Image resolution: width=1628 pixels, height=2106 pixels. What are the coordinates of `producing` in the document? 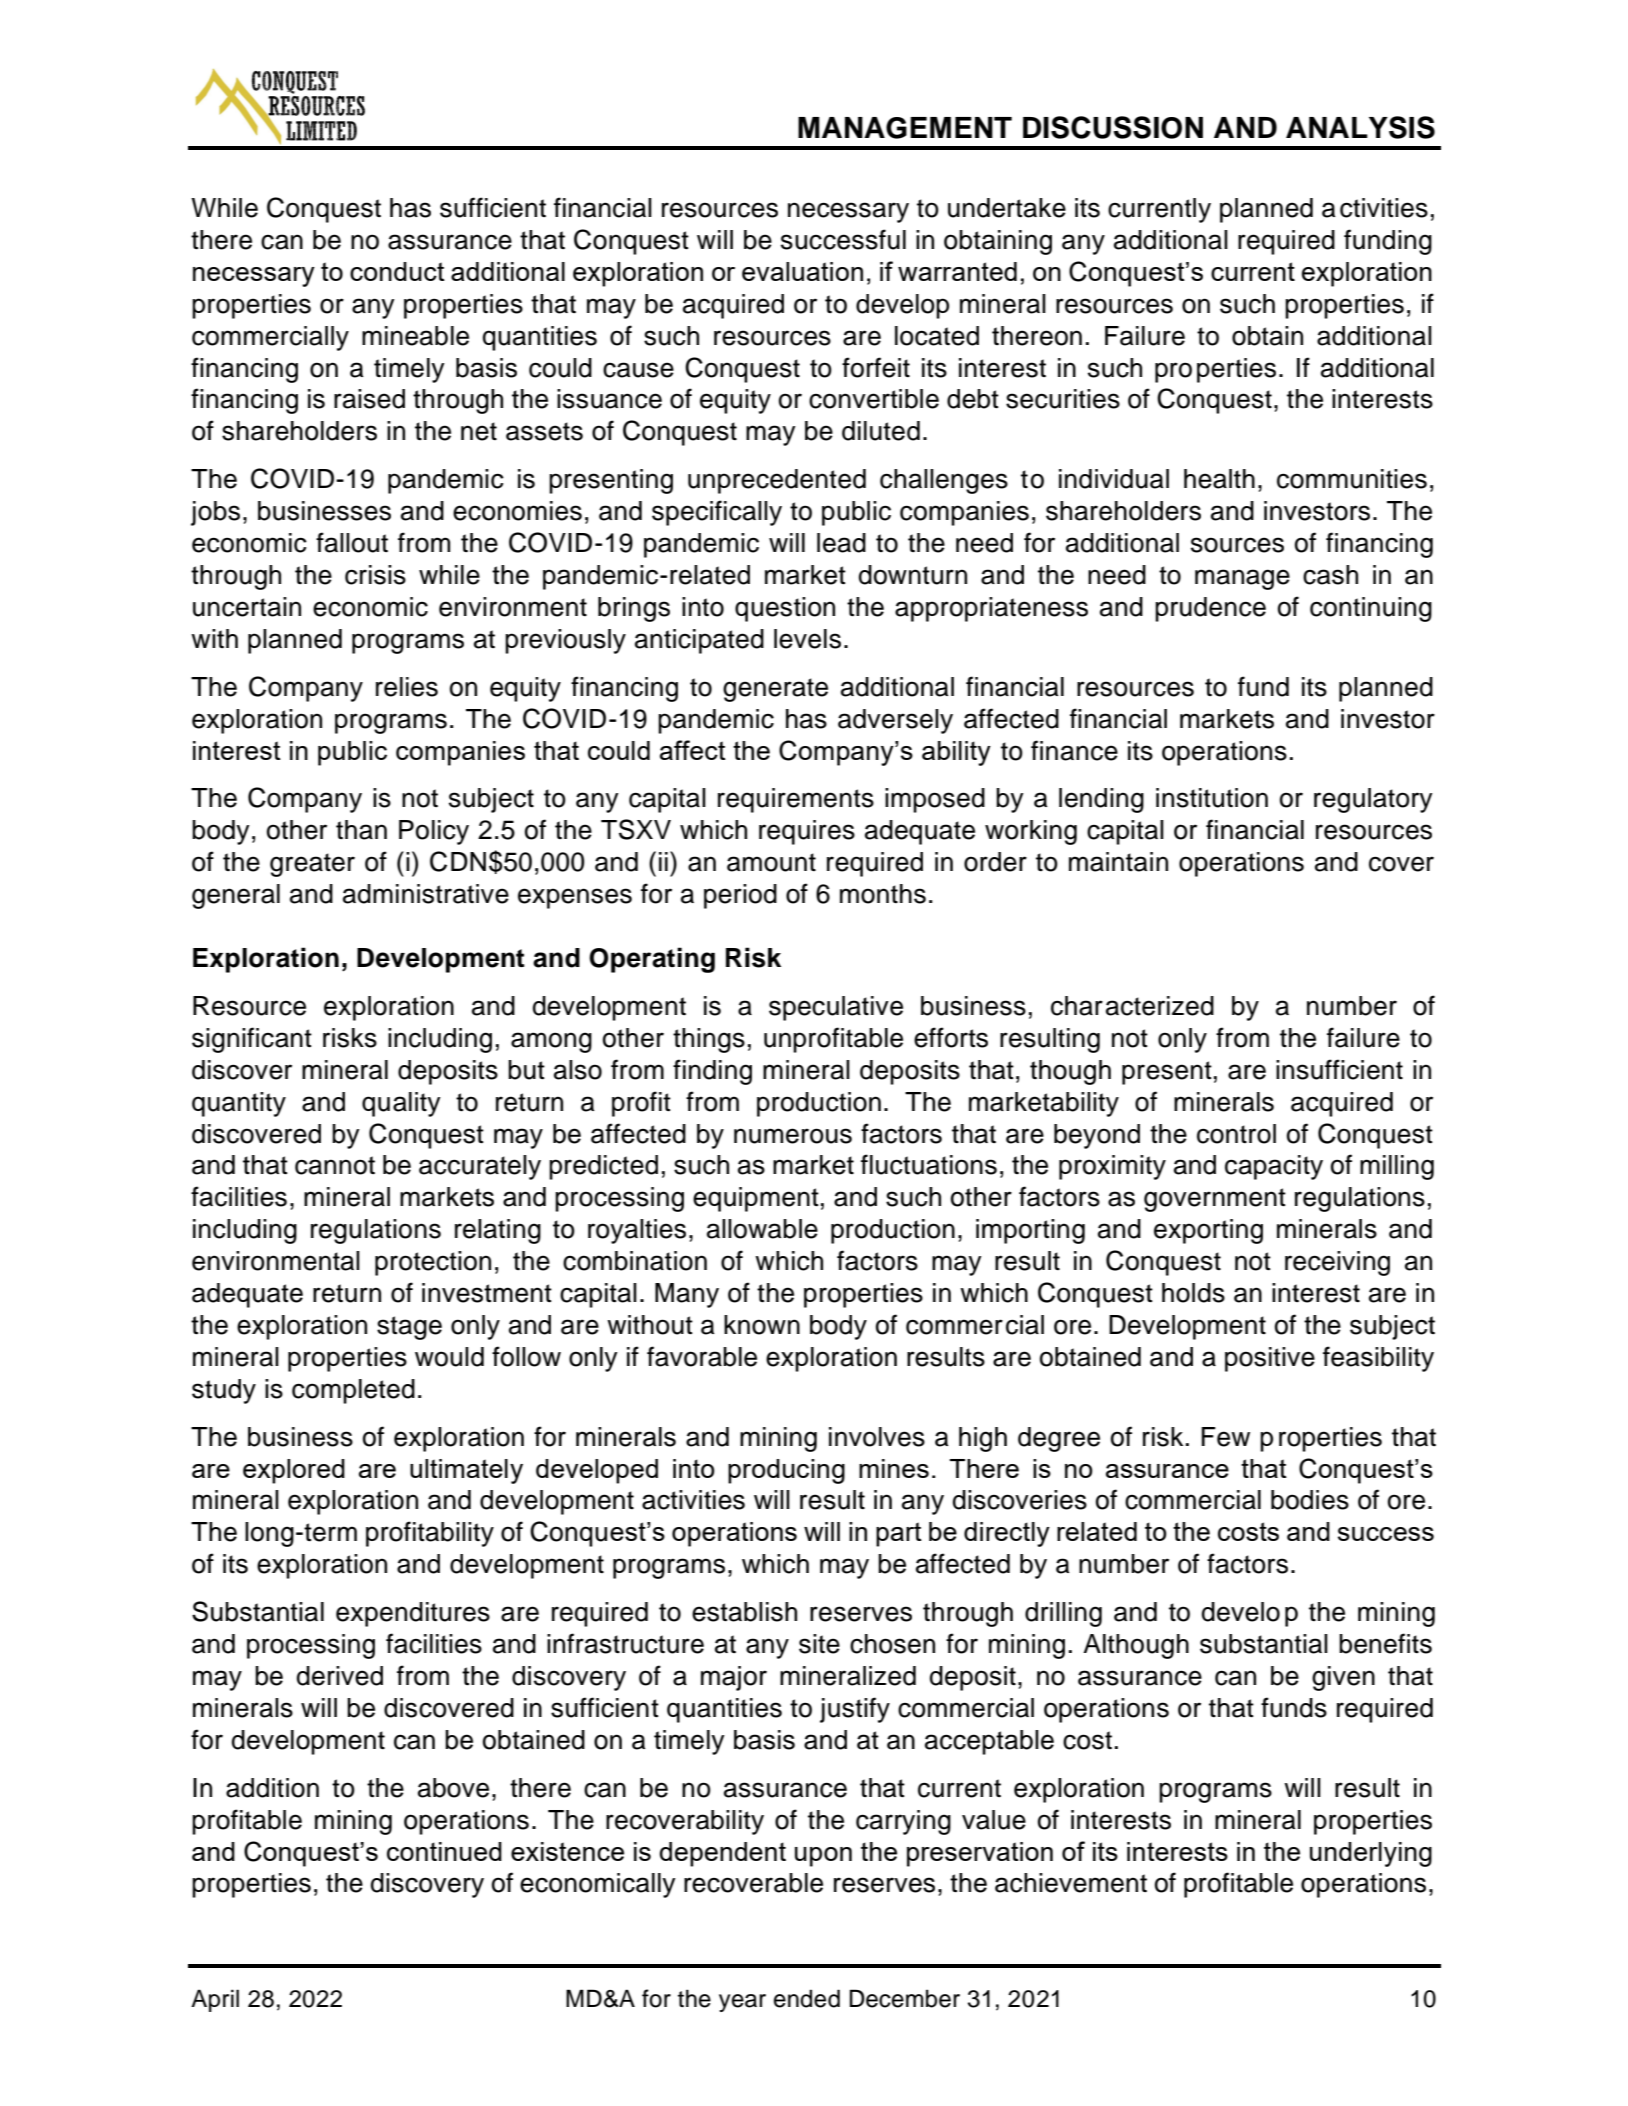 It's located at (786, 1471).
